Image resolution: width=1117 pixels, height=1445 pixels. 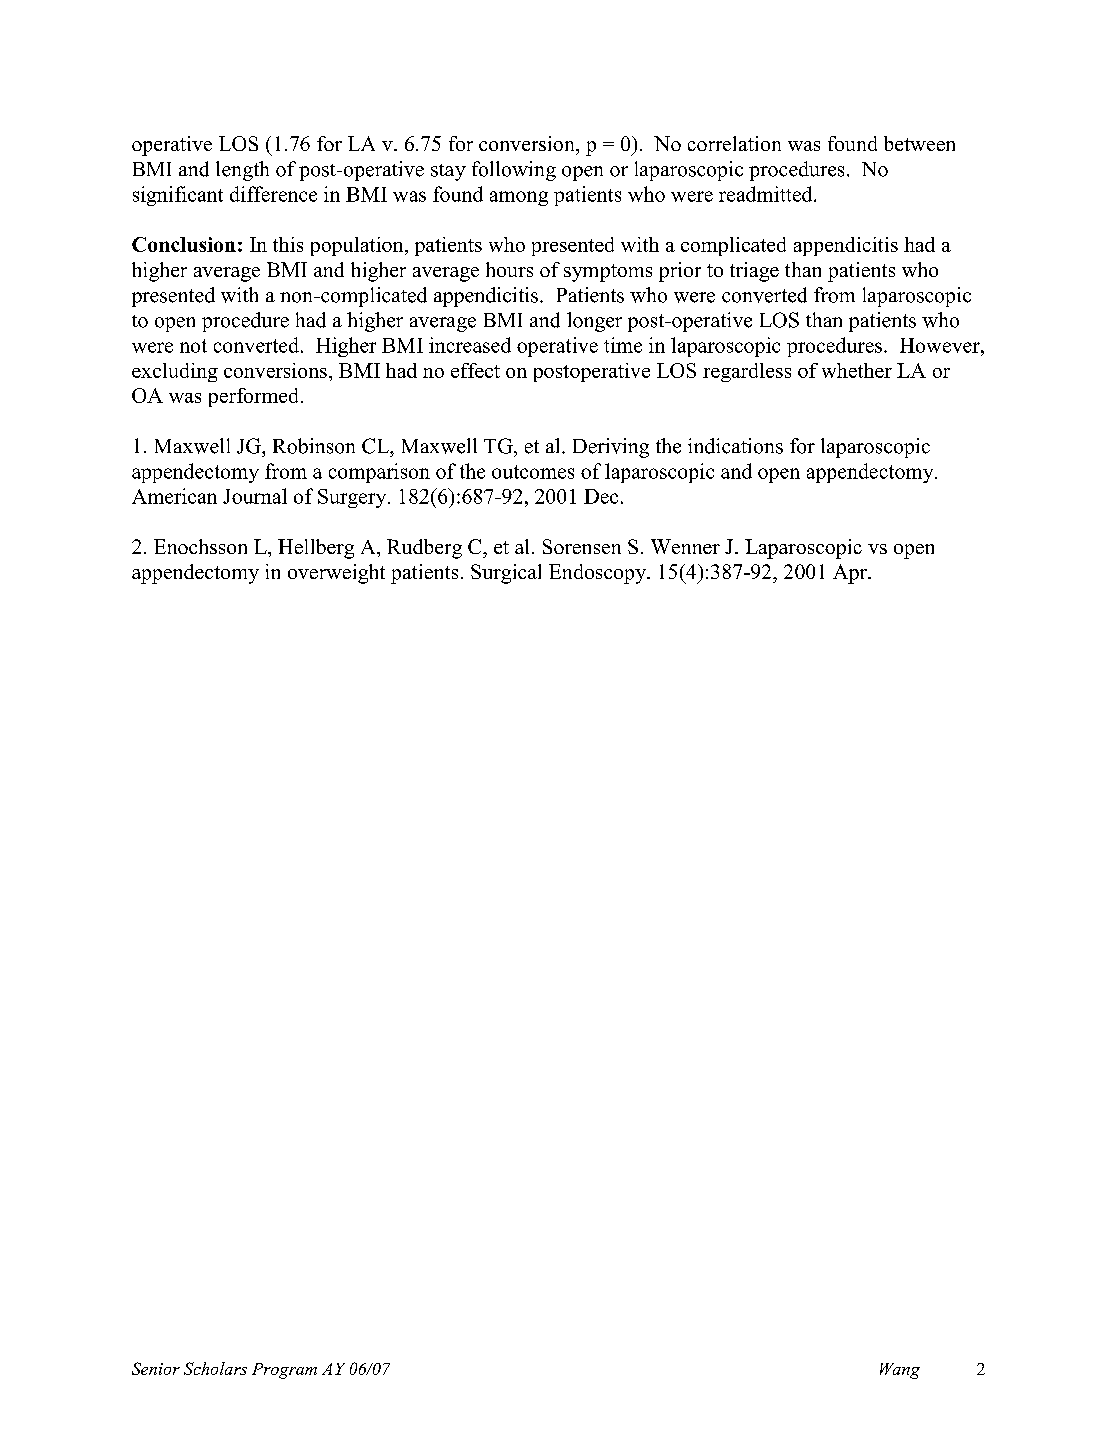 What do you see at coordinates (767, 194) in the screenshot?
I see `readmitted` at bounding box center [767, 194].
